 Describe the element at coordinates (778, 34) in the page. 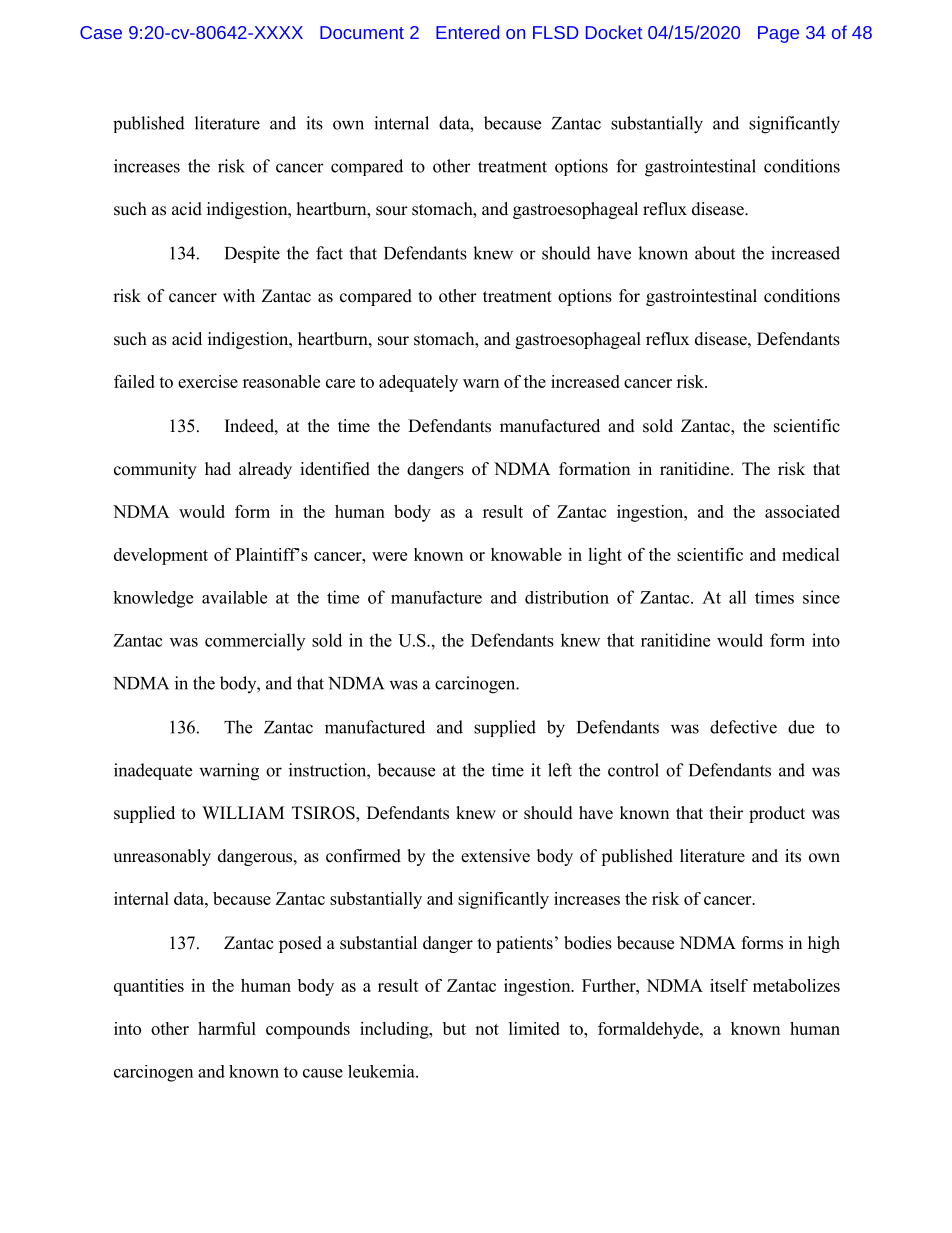

I see `Page` at that location.
